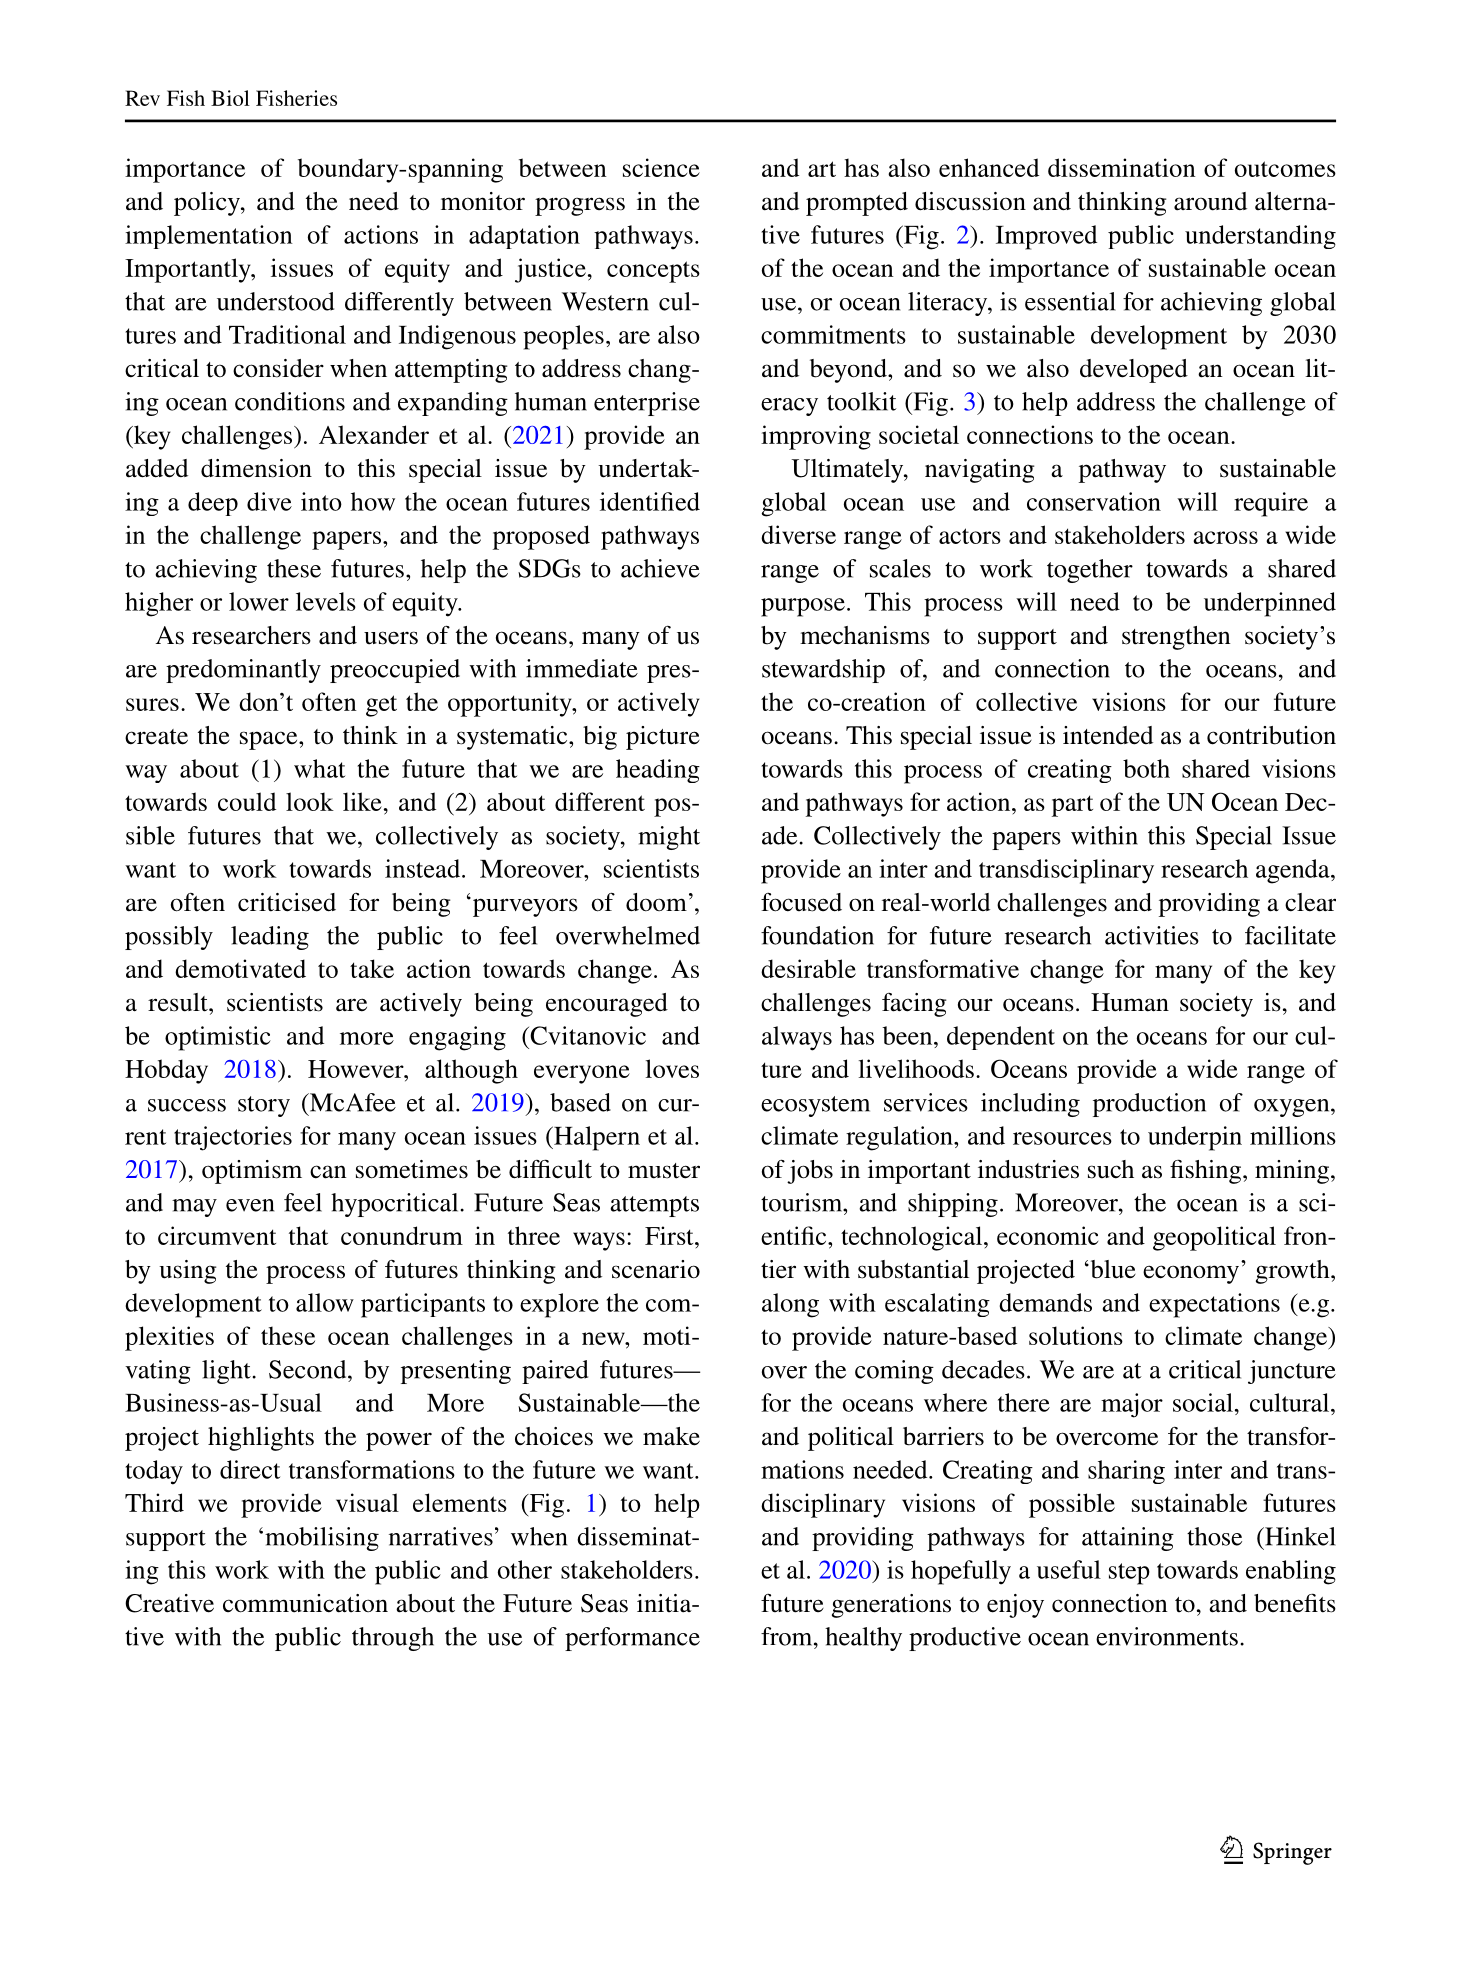  Describe the element at coordinates (1129, 1574) in the image. I see `step` at that location.
